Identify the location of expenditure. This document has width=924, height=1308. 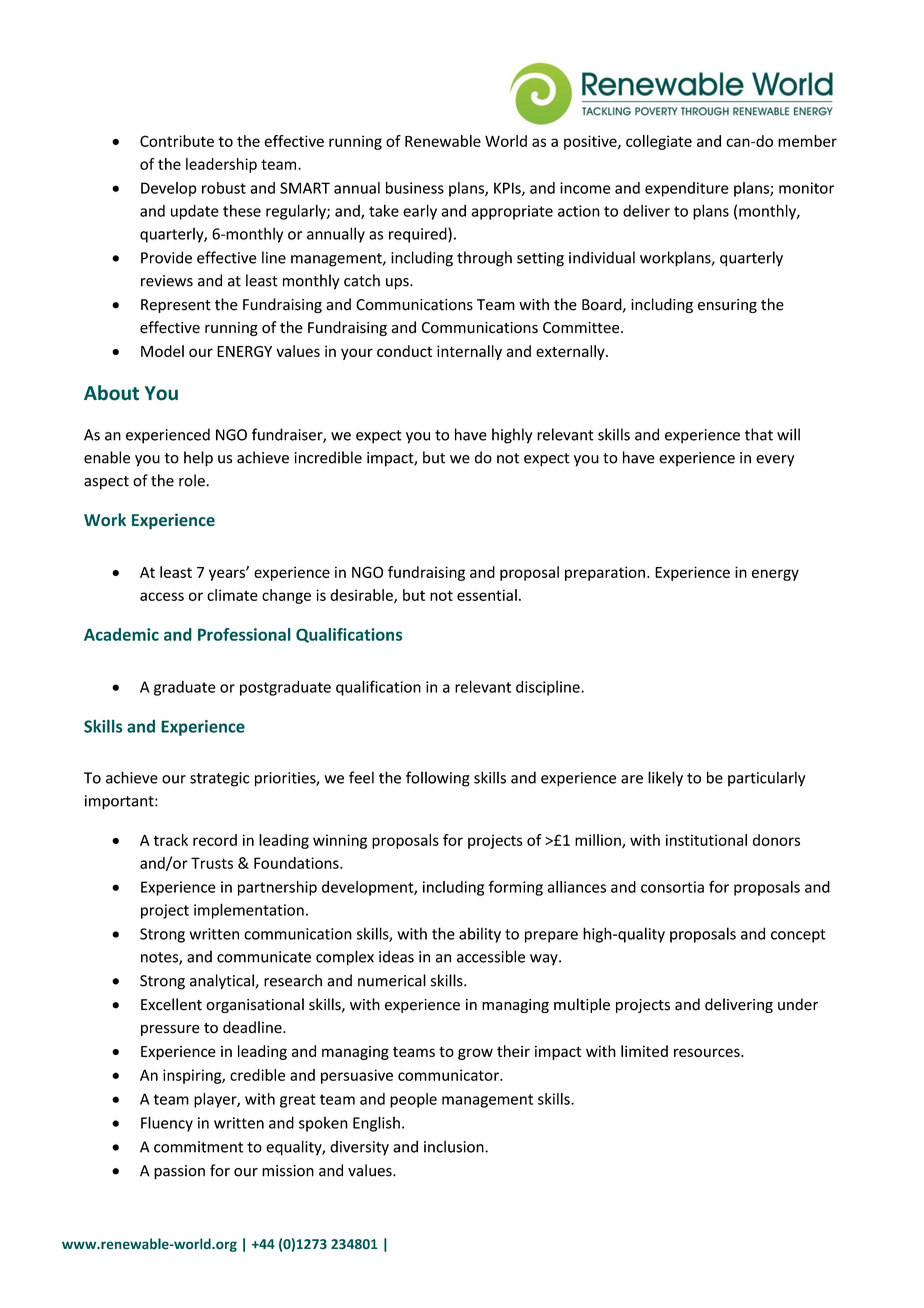
(687, 189).
